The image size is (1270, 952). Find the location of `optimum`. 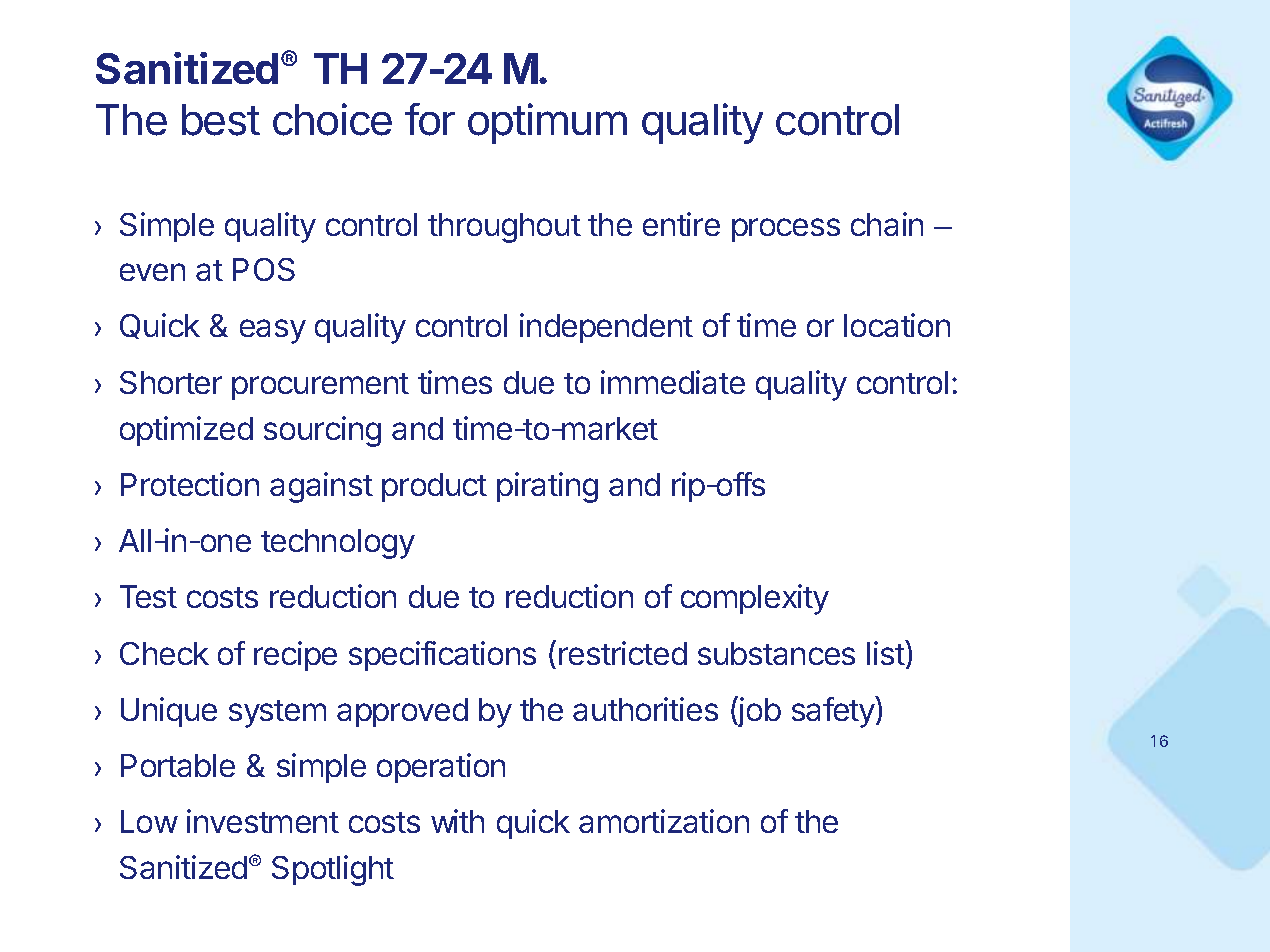

optimum is located at coordinates (547, 123).
